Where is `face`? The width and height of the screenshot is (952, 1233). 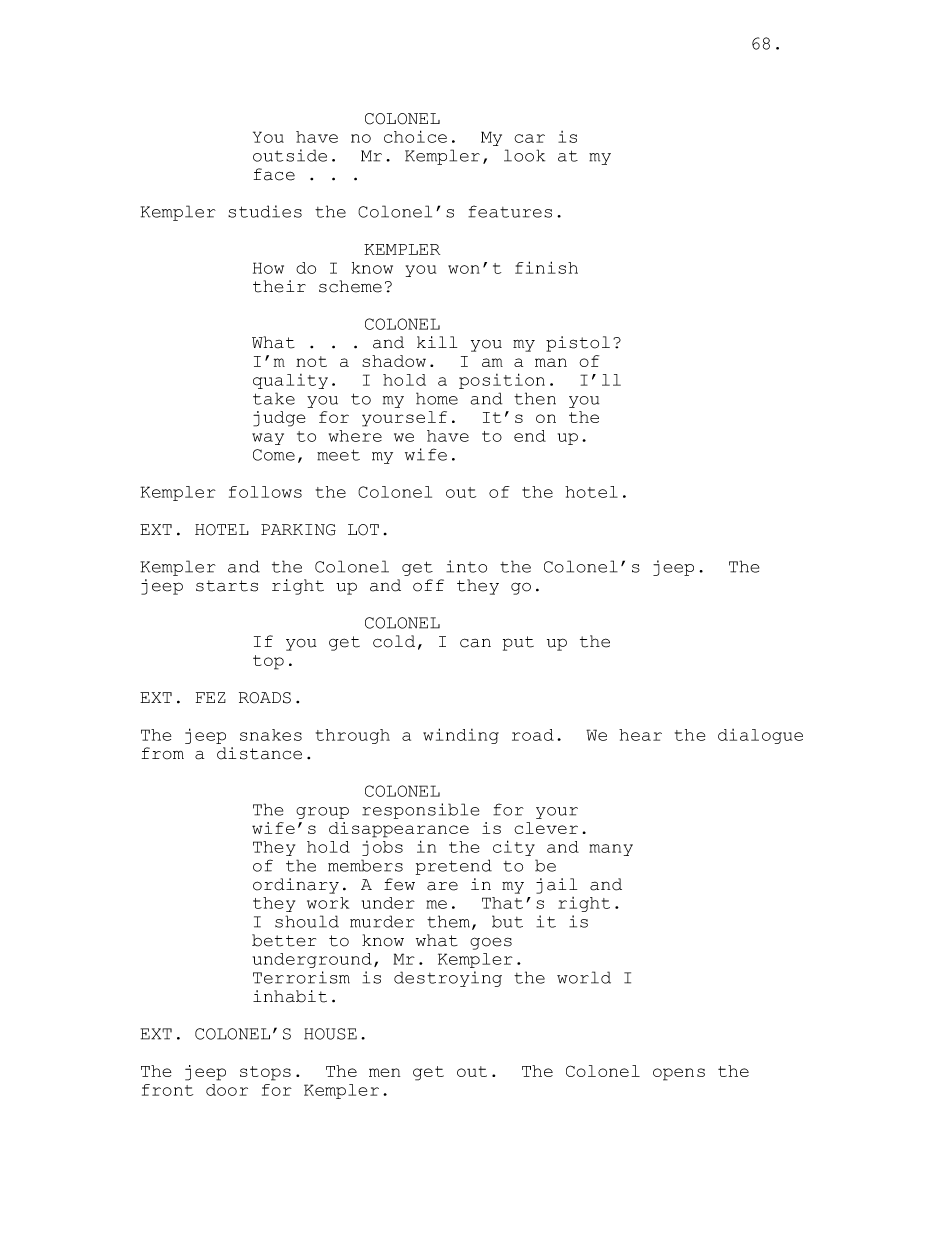 face is located at coordinates (274, 174).
